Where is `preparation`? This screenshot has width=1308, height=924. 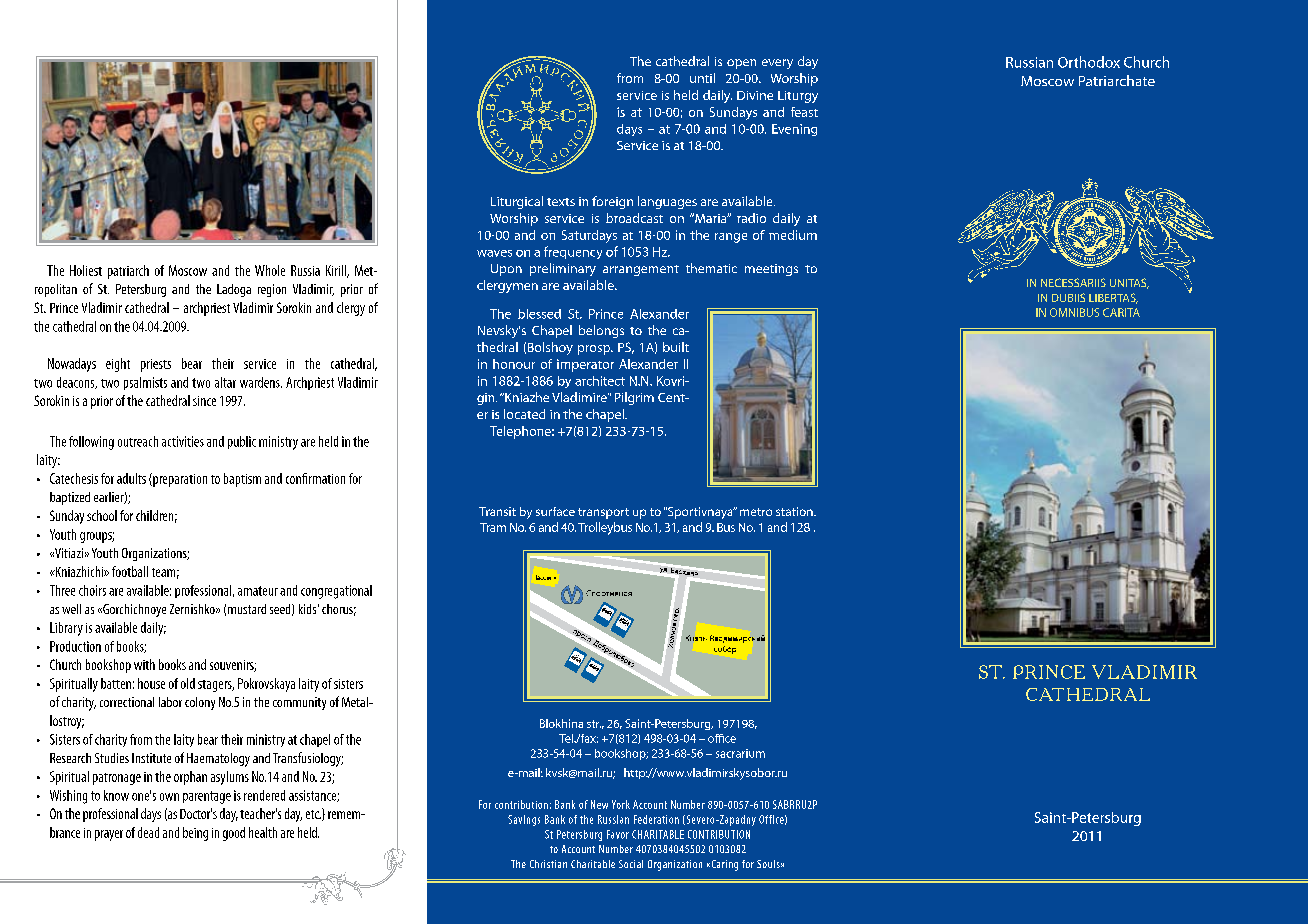 preparation is located at coordinates (179, 480).
